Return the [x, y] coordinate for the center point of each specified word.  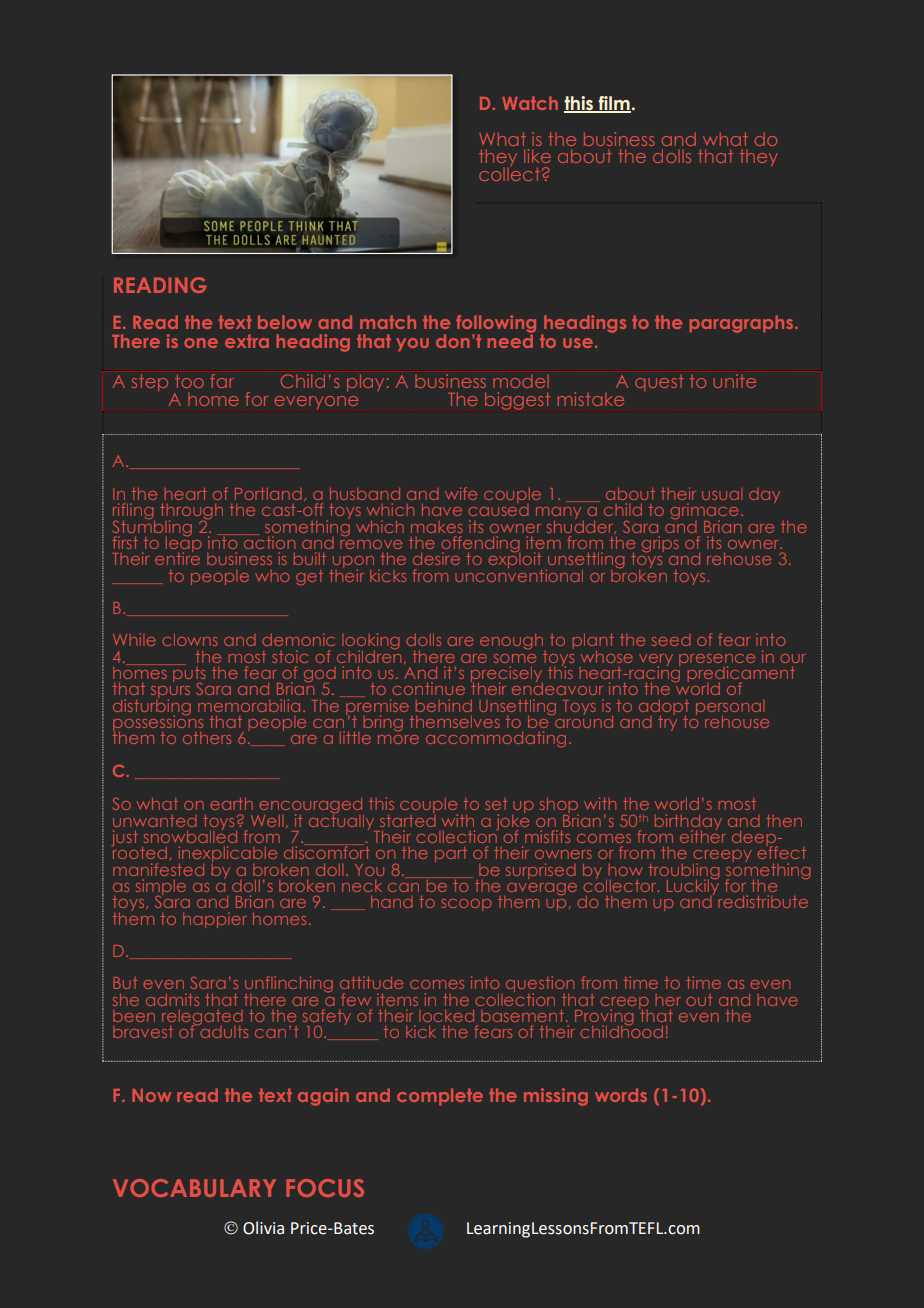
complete [440, 1096]
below [285, 322]
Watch [530, 103]
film [613, 104]
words [621, 1095]
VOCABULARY [194, 1188]
